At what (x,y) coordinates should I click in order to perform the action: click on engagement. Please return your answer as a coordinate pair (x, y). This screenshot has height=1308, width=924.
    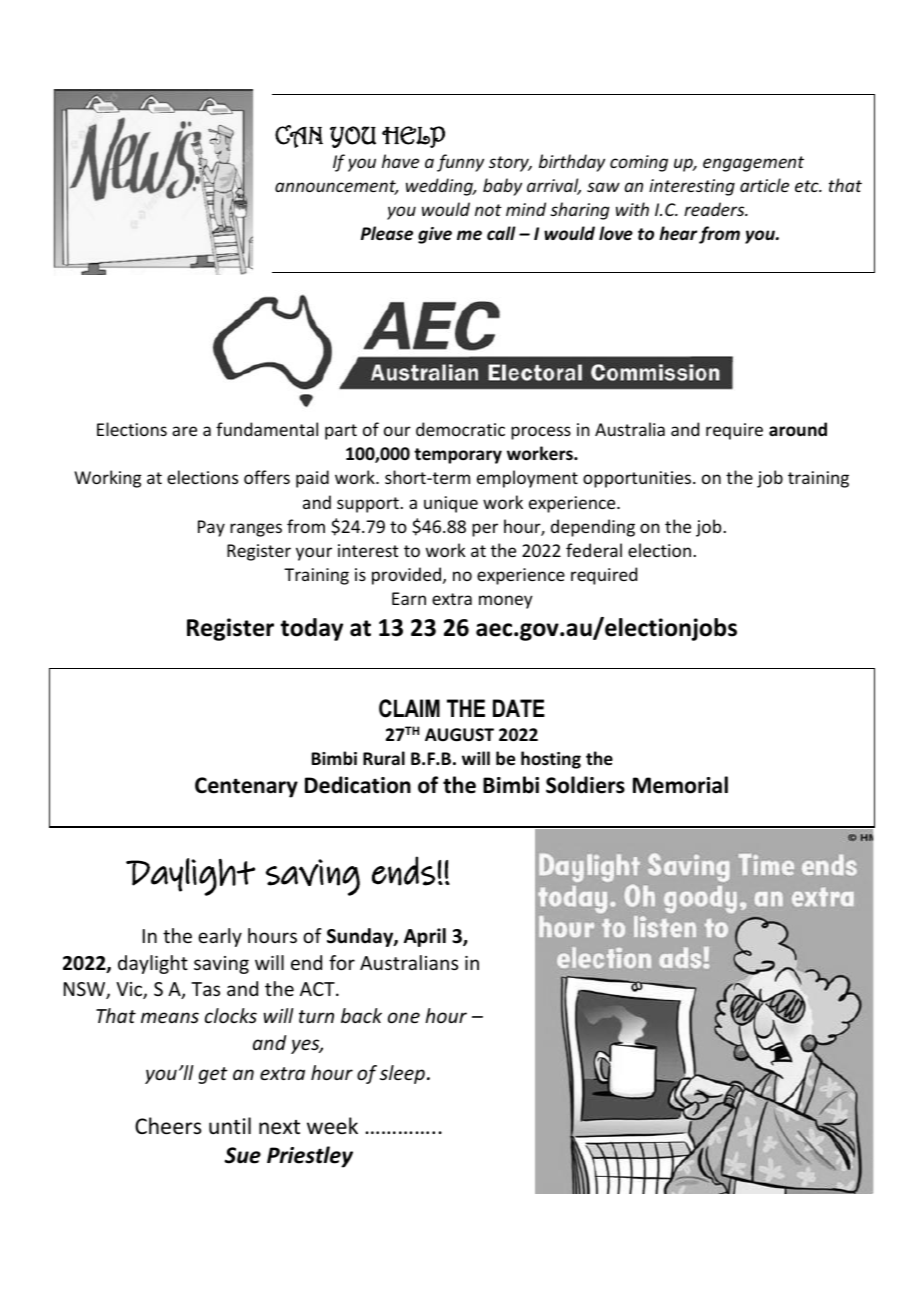
    Looking at the image, I should click on (753, 164).
